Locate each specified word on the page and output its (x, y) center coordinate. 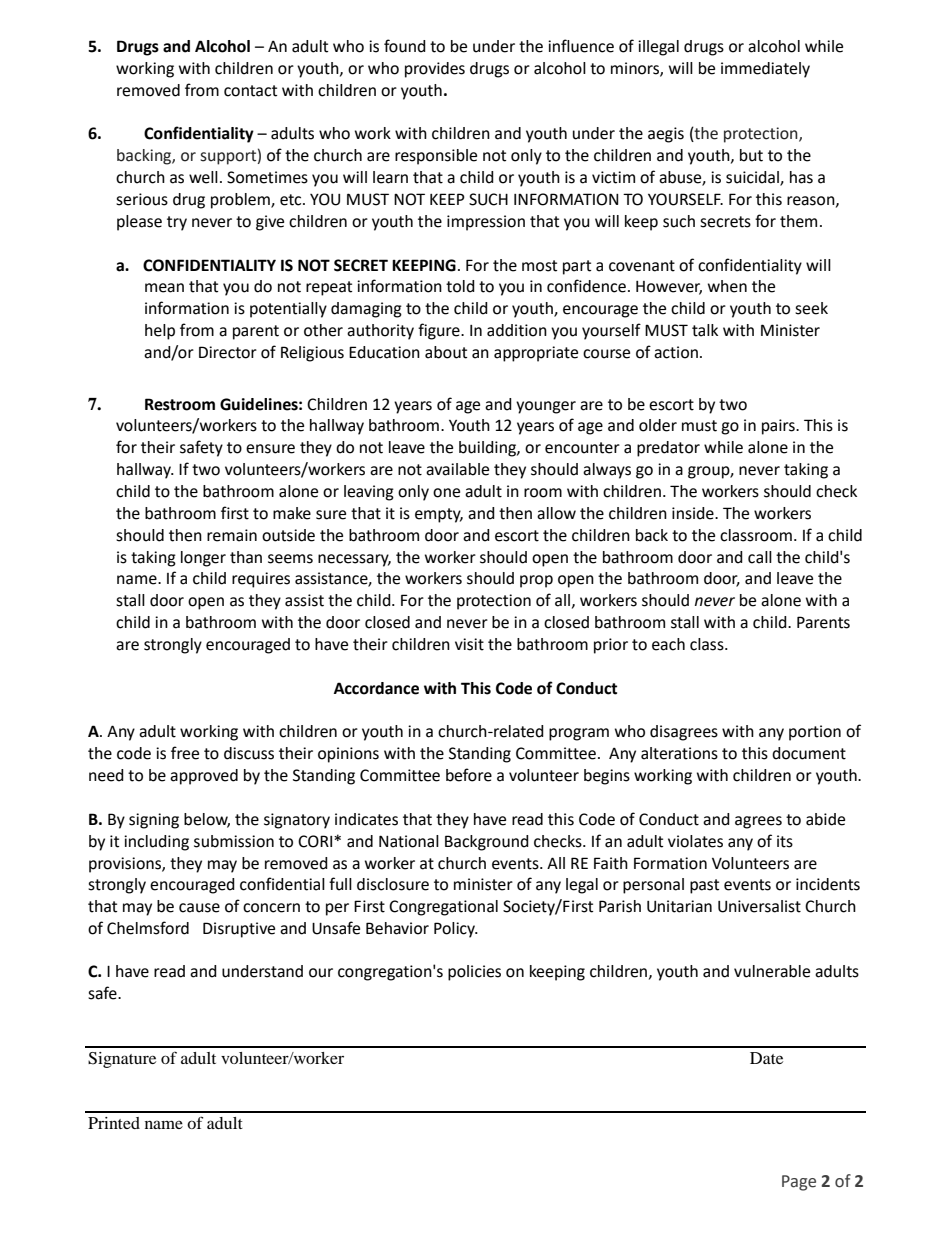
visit (469, 644)
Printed (114, 1123)
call (760, 557)
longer (203, 559)
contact (250, 91)
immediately (765, 70)
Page (799, 1183)
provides (435, 70)
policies (474, 973)
